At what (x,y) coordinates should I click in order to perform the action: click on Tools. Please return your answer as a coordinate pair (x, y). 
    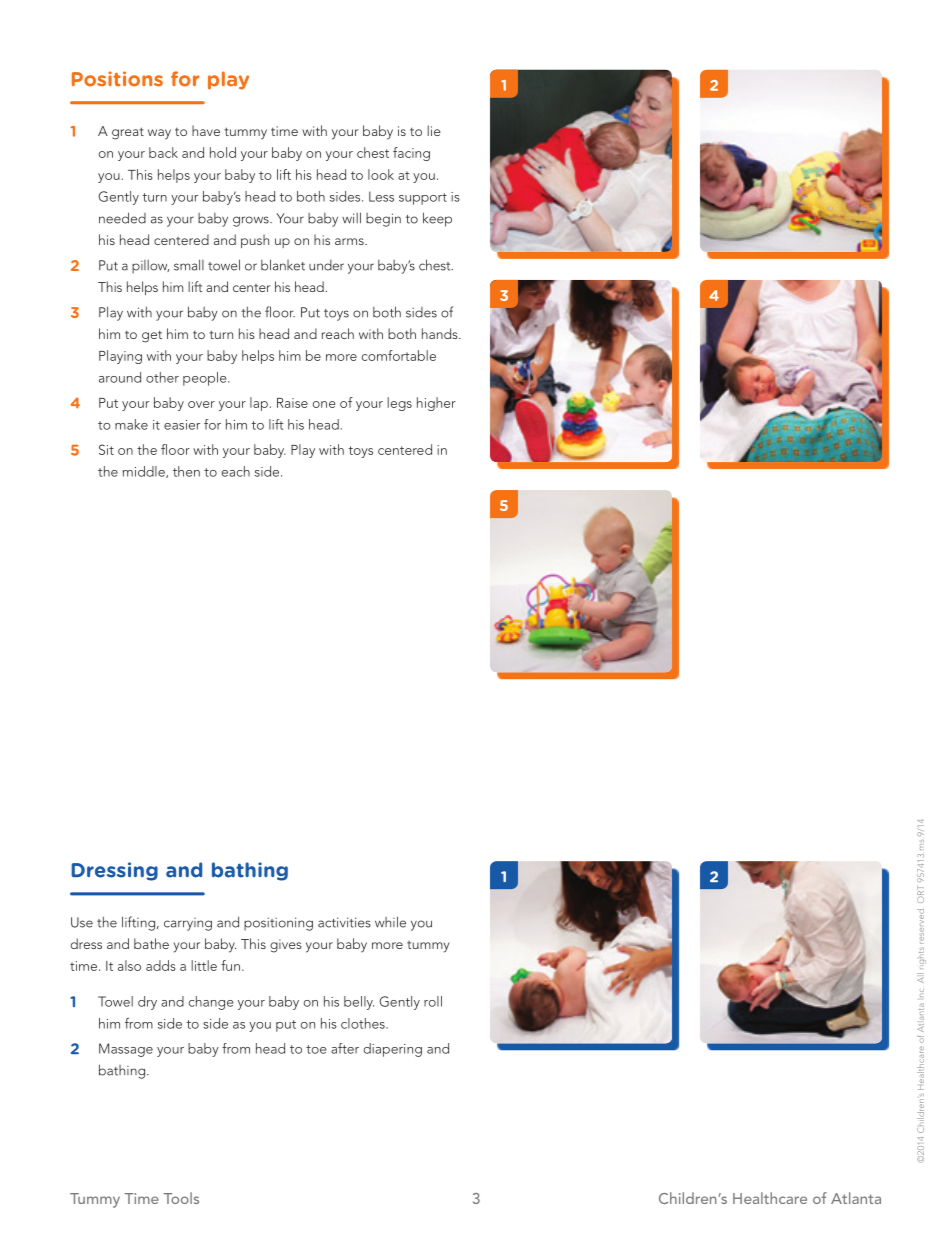
    Looking at the image, I should click on (181, 1198).
